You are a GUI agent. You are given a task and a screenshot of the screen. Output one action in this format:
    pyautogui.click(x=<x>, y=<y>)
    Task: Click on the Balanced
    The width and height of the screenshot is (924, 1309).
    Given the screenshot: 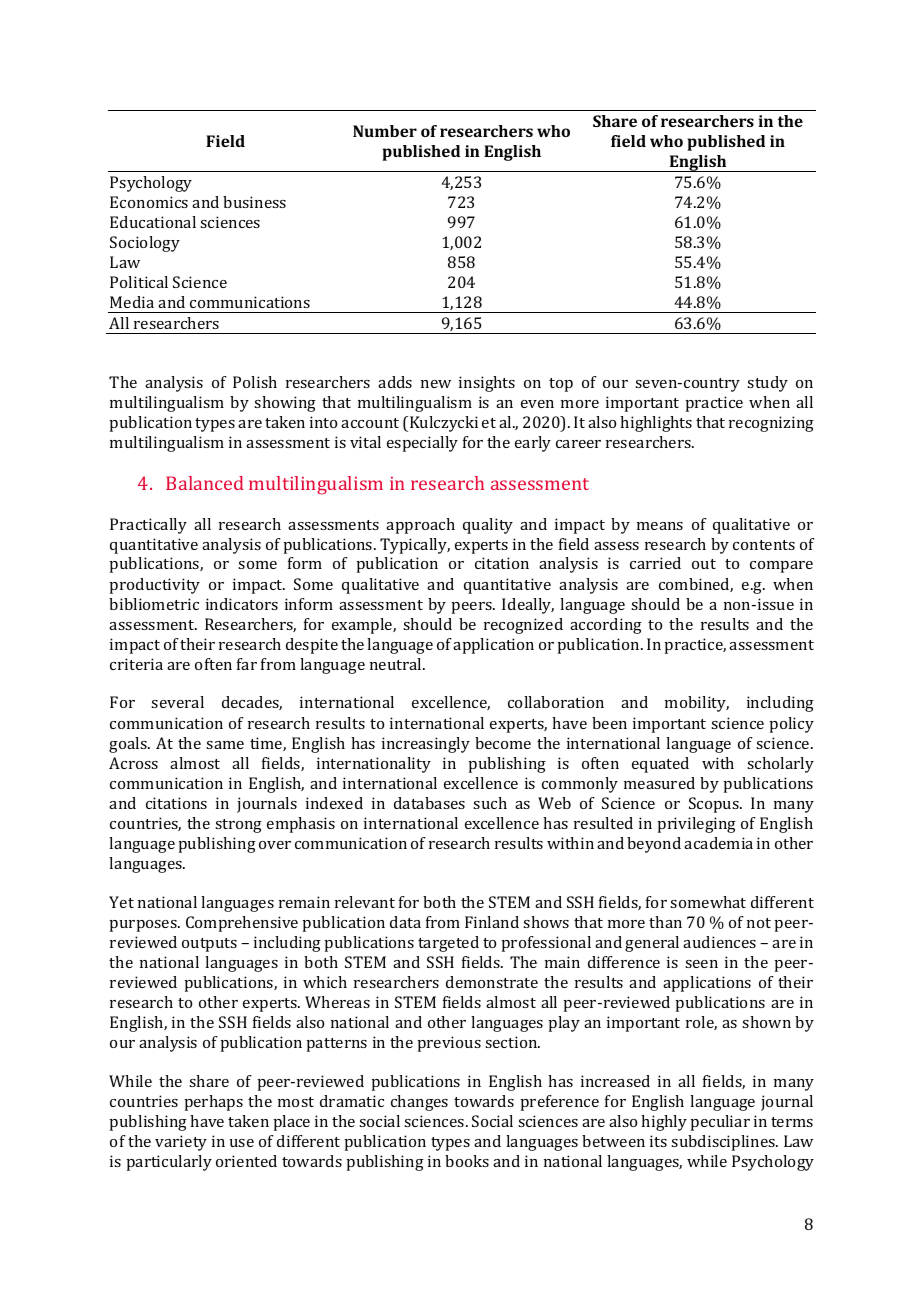 What is the action you would take?
    pyautogui.click(x=204, y=483)
